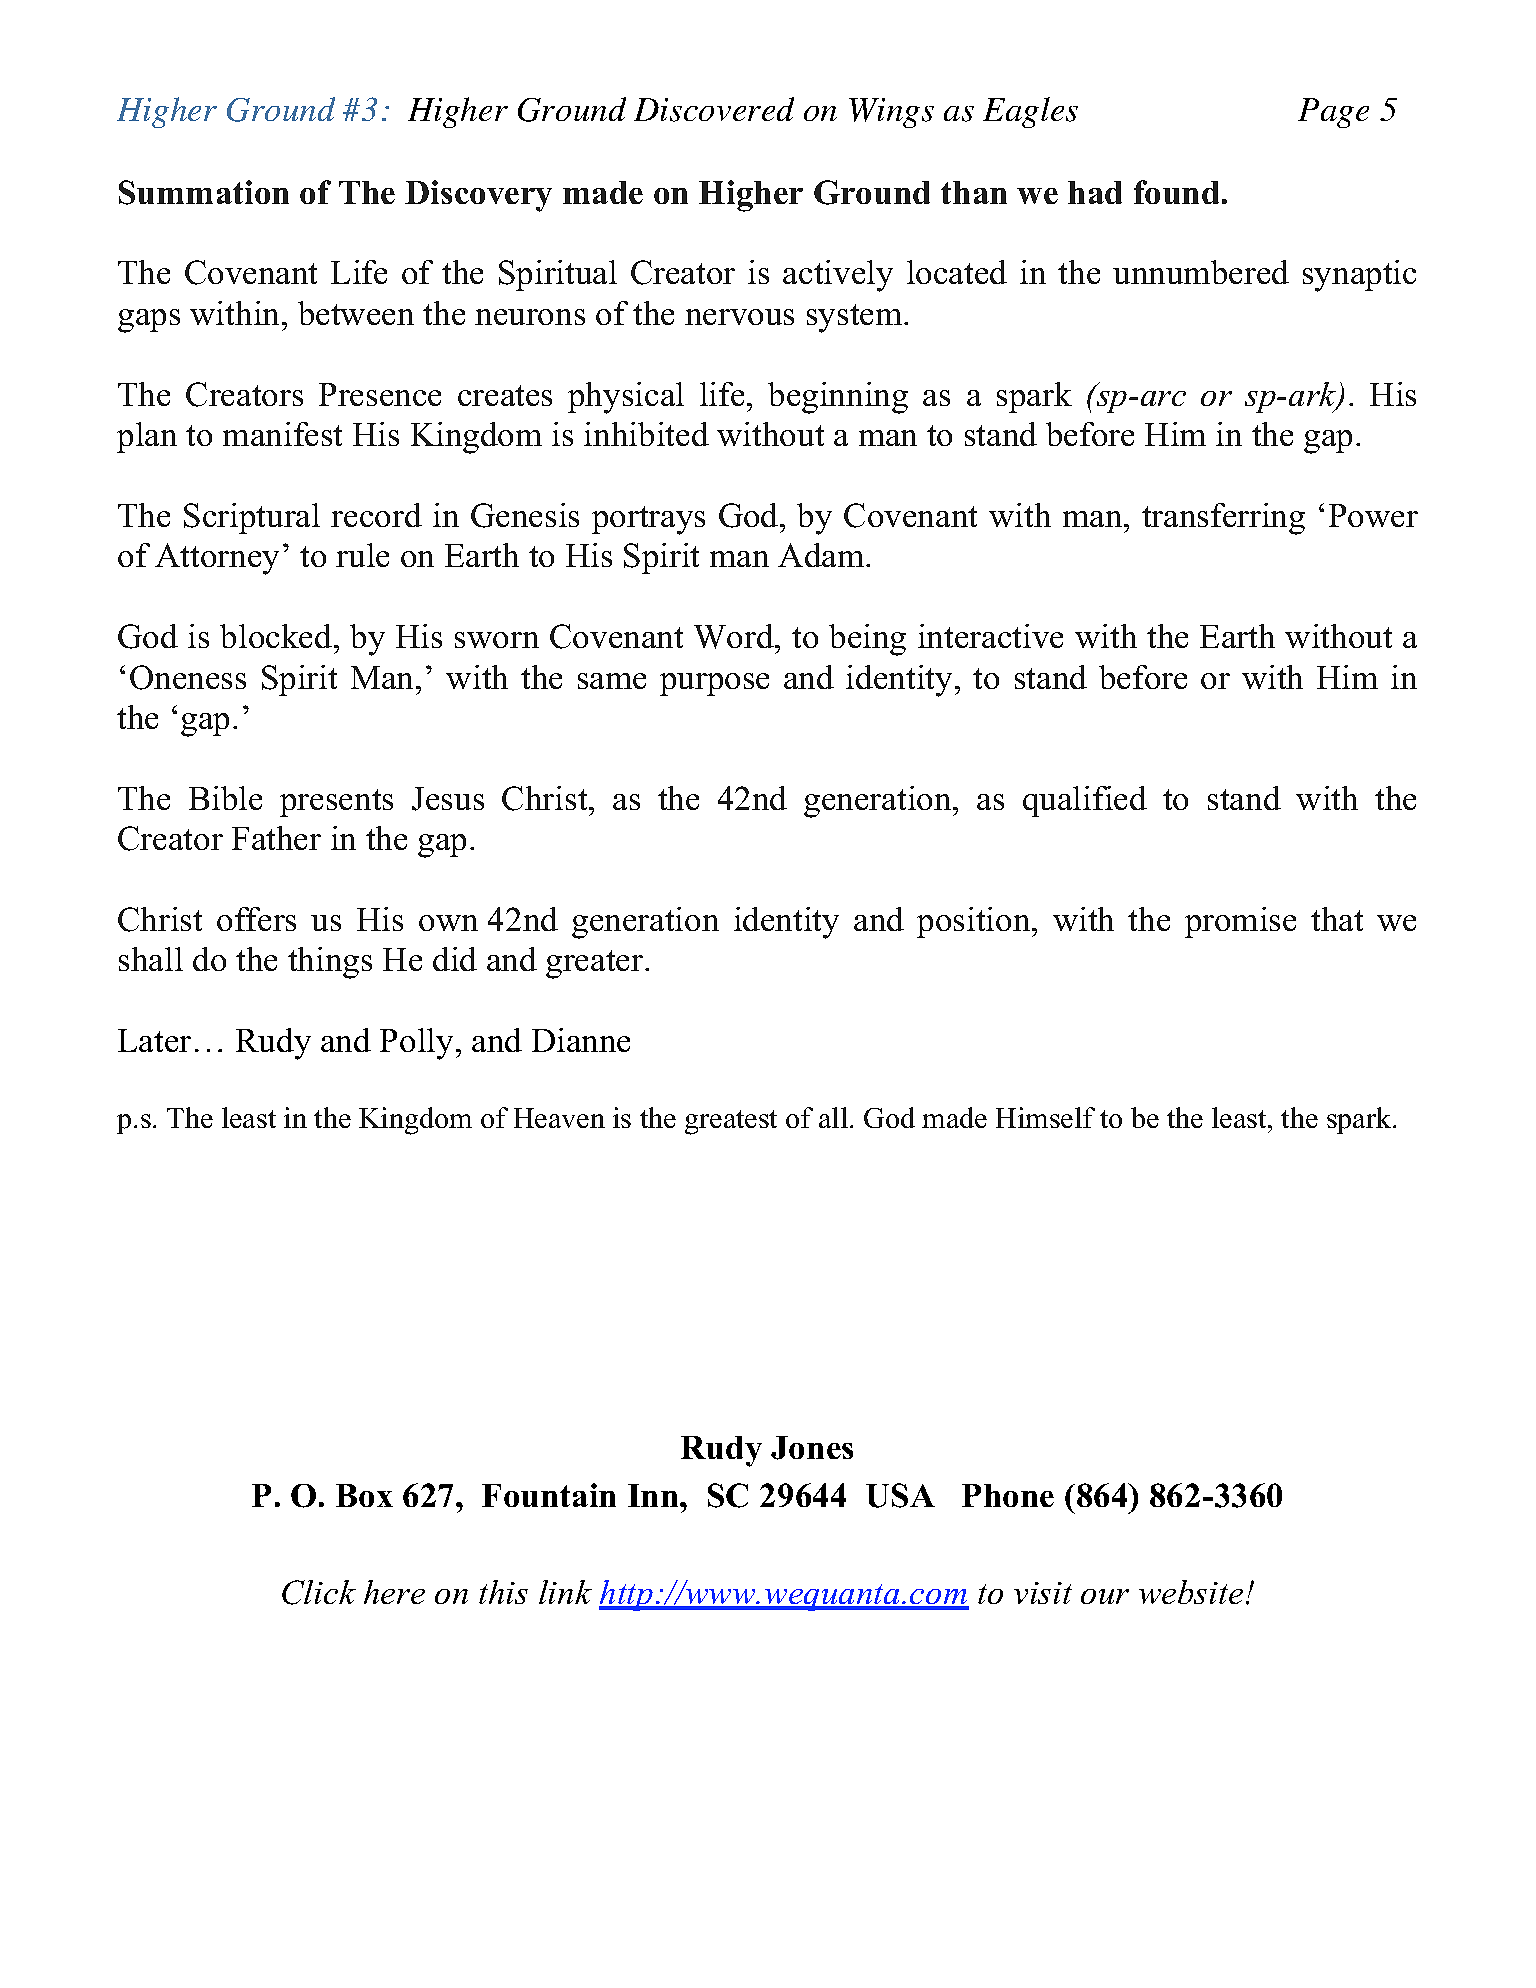 This screenshot has width=1536, height=1988. Describe the element at coordinates (975, 922) in the screenshot. I see `position` at that location.
